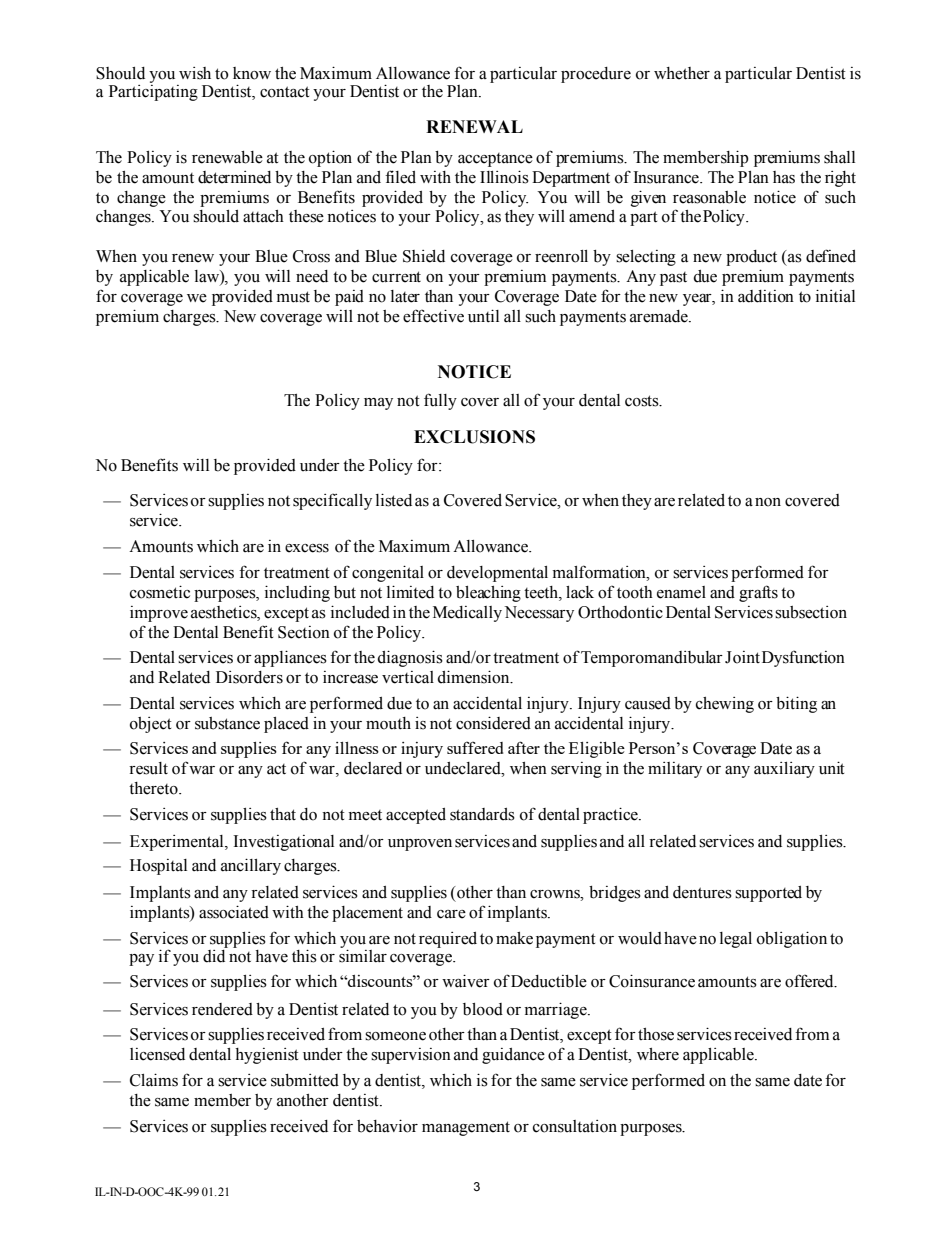  Describe the element at coordinates (332, 501) in the screenshot. I see `specifically` at that location.
